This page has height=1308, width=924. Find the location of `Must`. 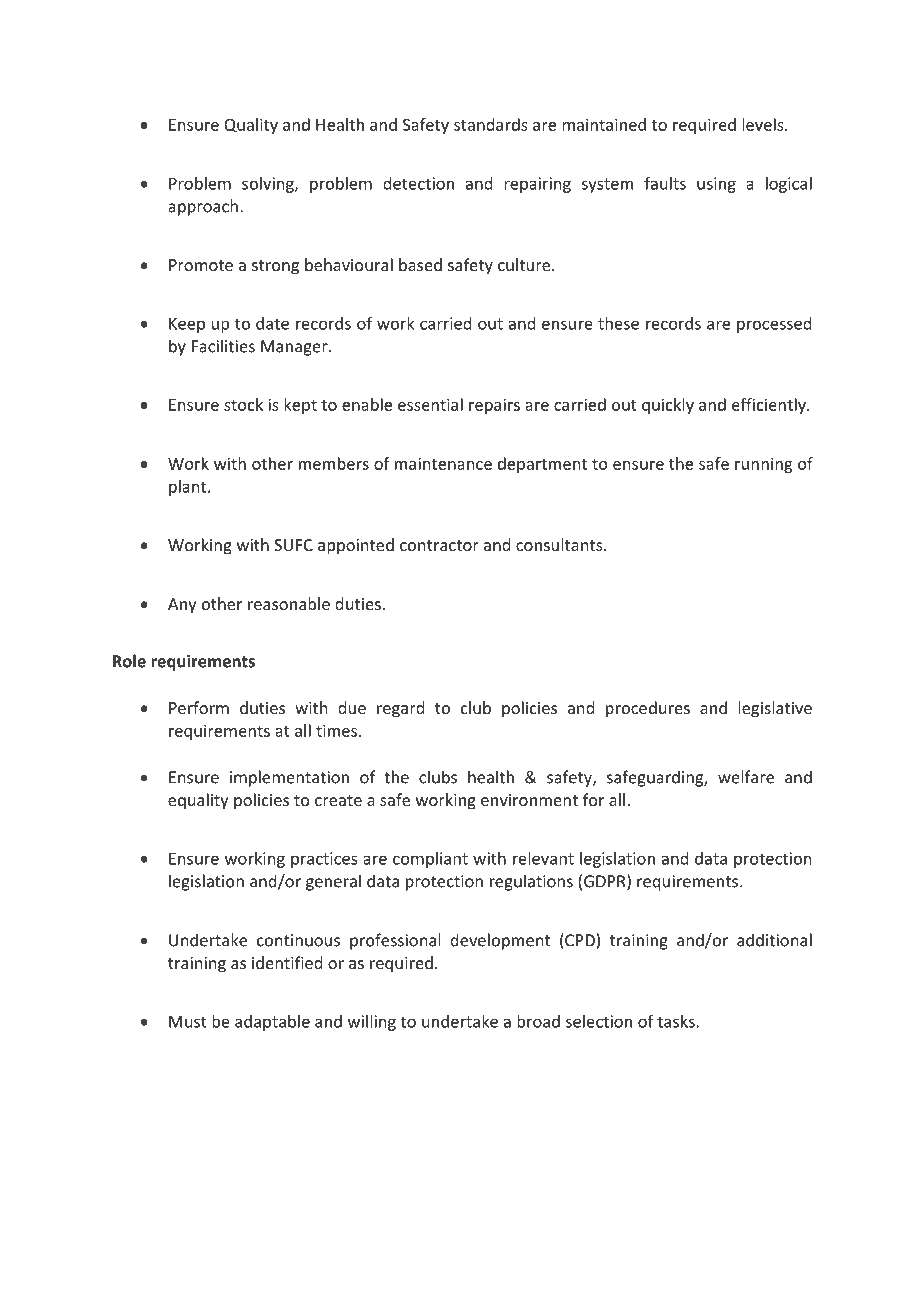

Must is located at coordinates (188, 1021).
